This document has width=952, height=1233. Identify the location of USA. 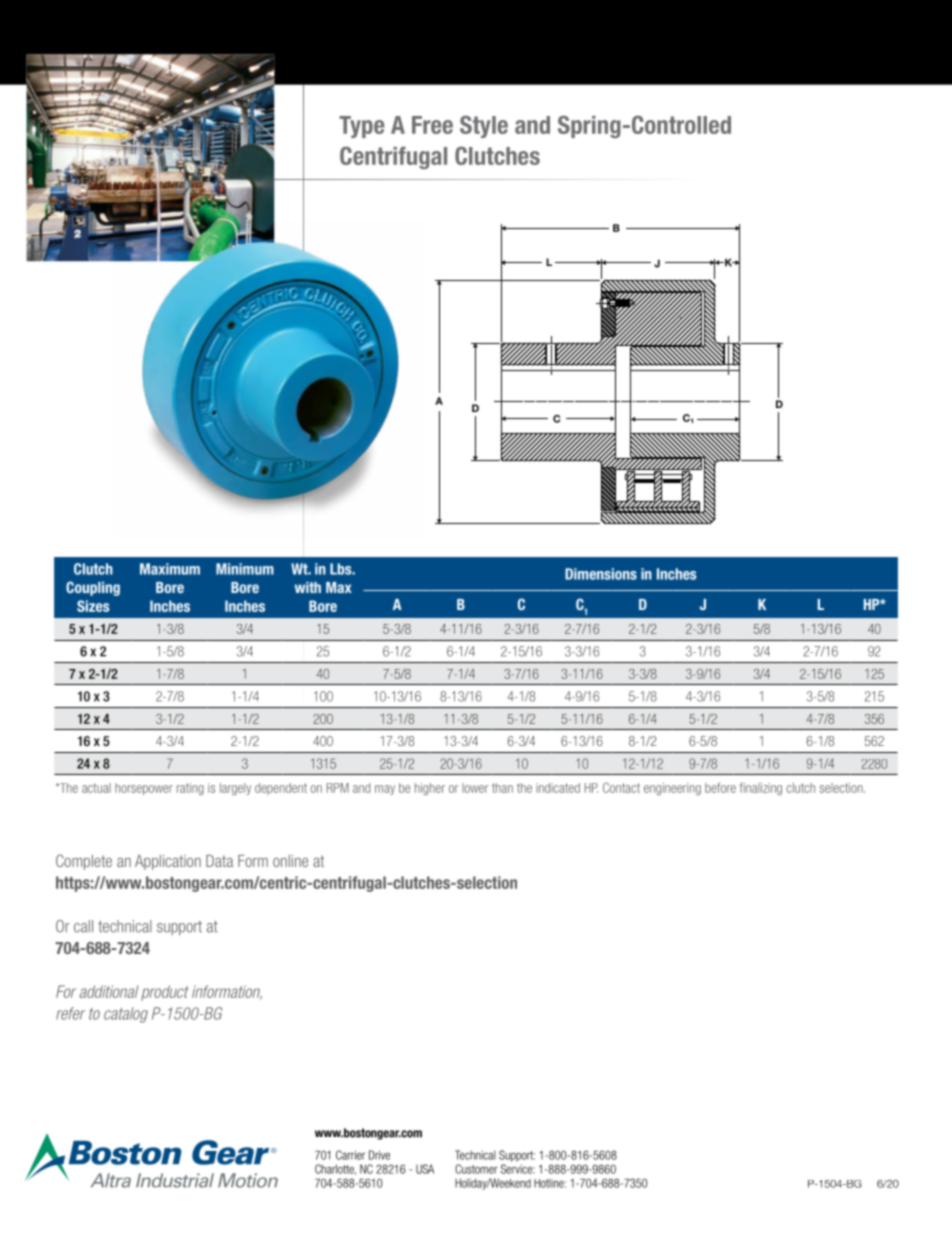
(425, 1169).
